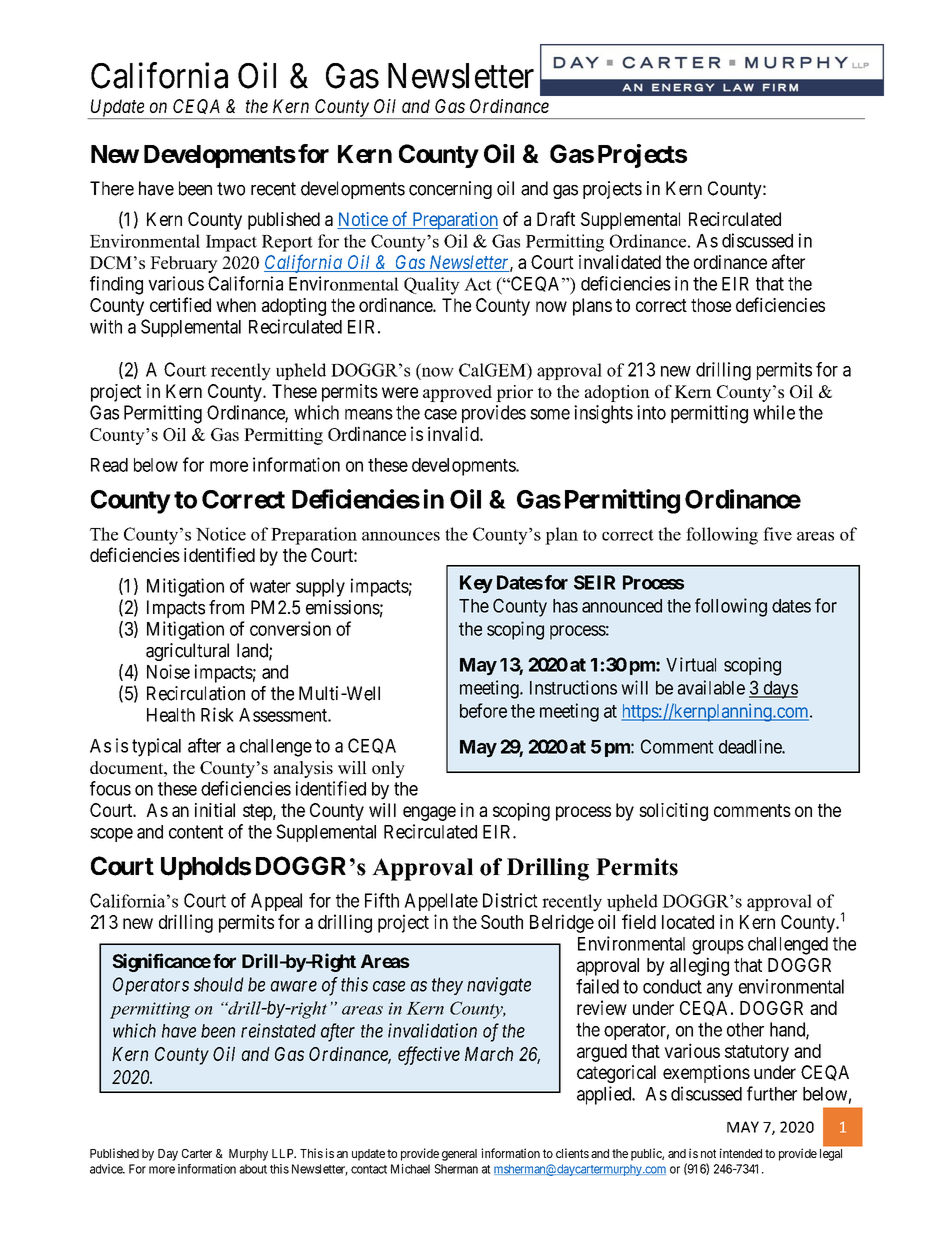 This image has height=1233, width=952. What do you see at coordinates (196, 832) in the image?
I see `content` at bounding box center [196, 832].
